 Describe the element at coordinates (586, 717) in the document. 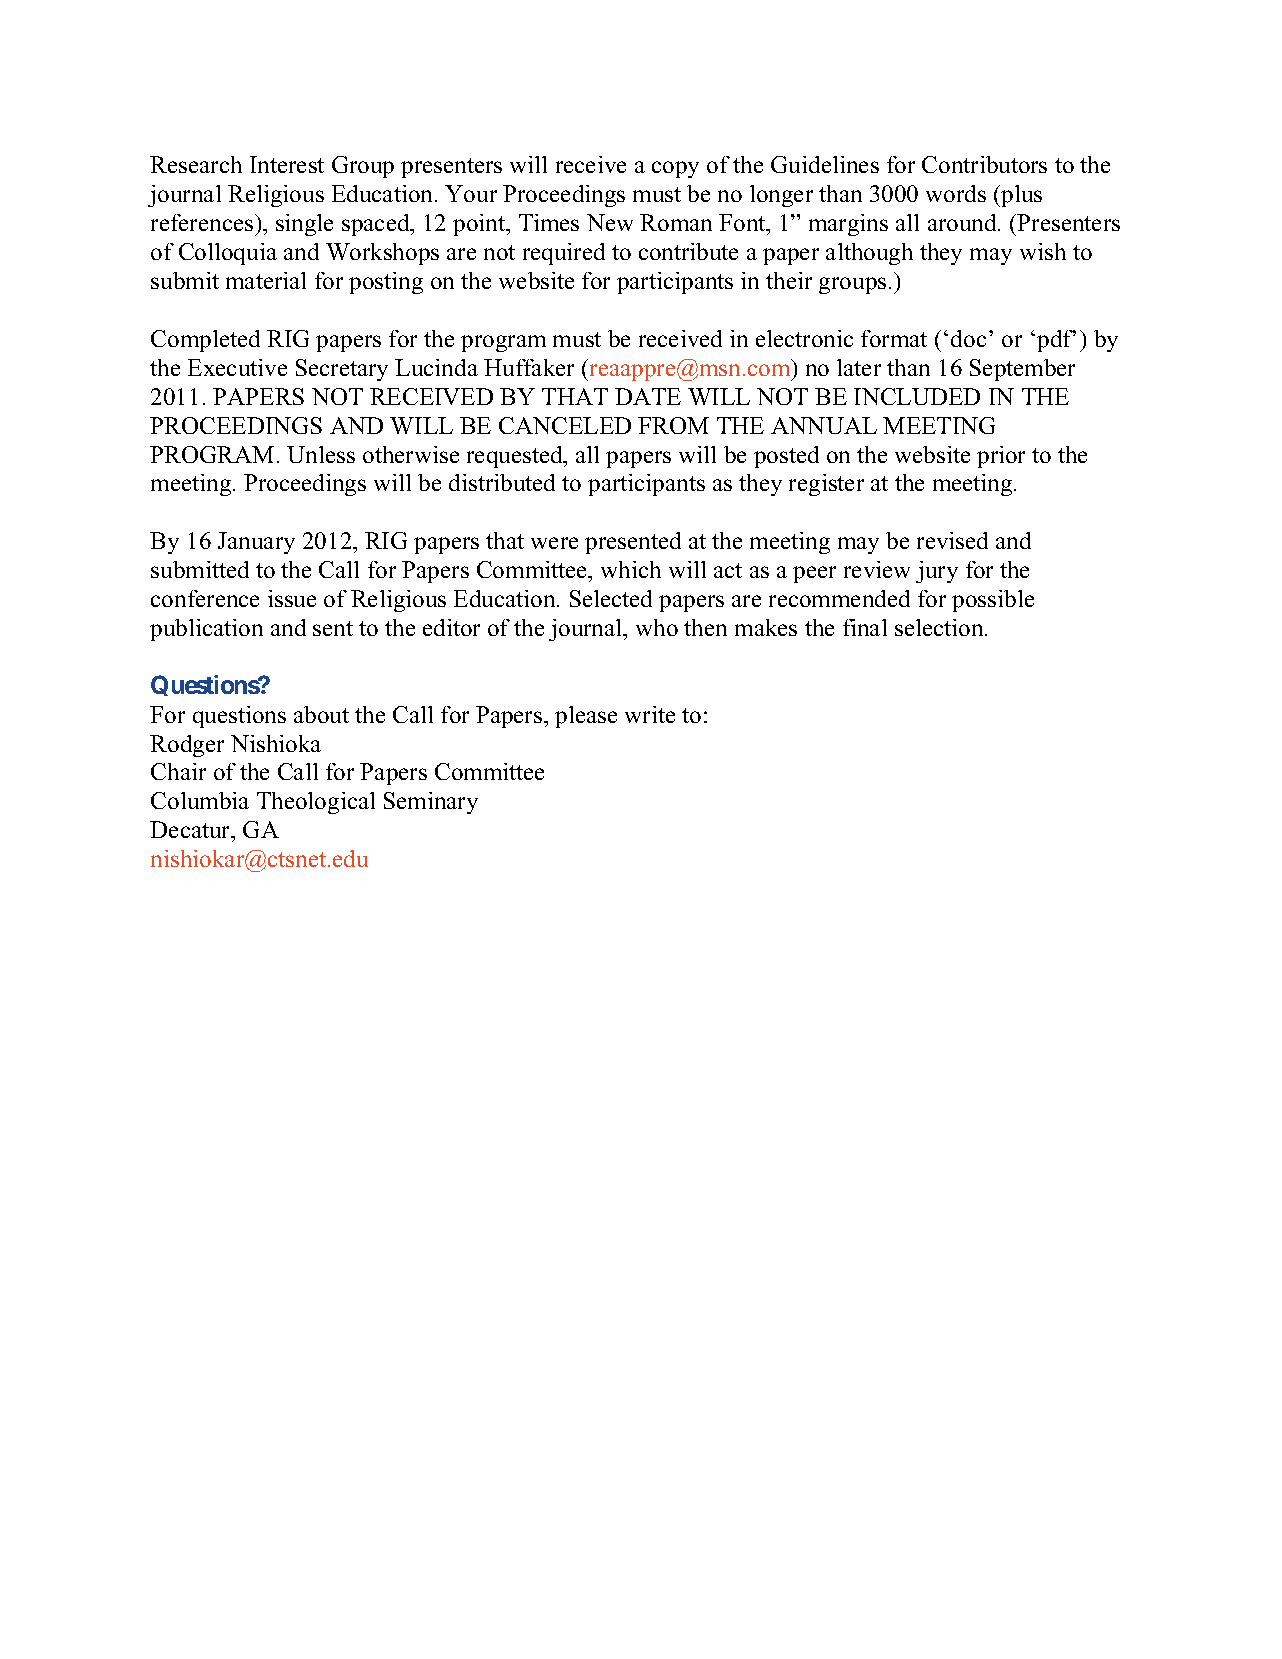

I see `please` at that location.
